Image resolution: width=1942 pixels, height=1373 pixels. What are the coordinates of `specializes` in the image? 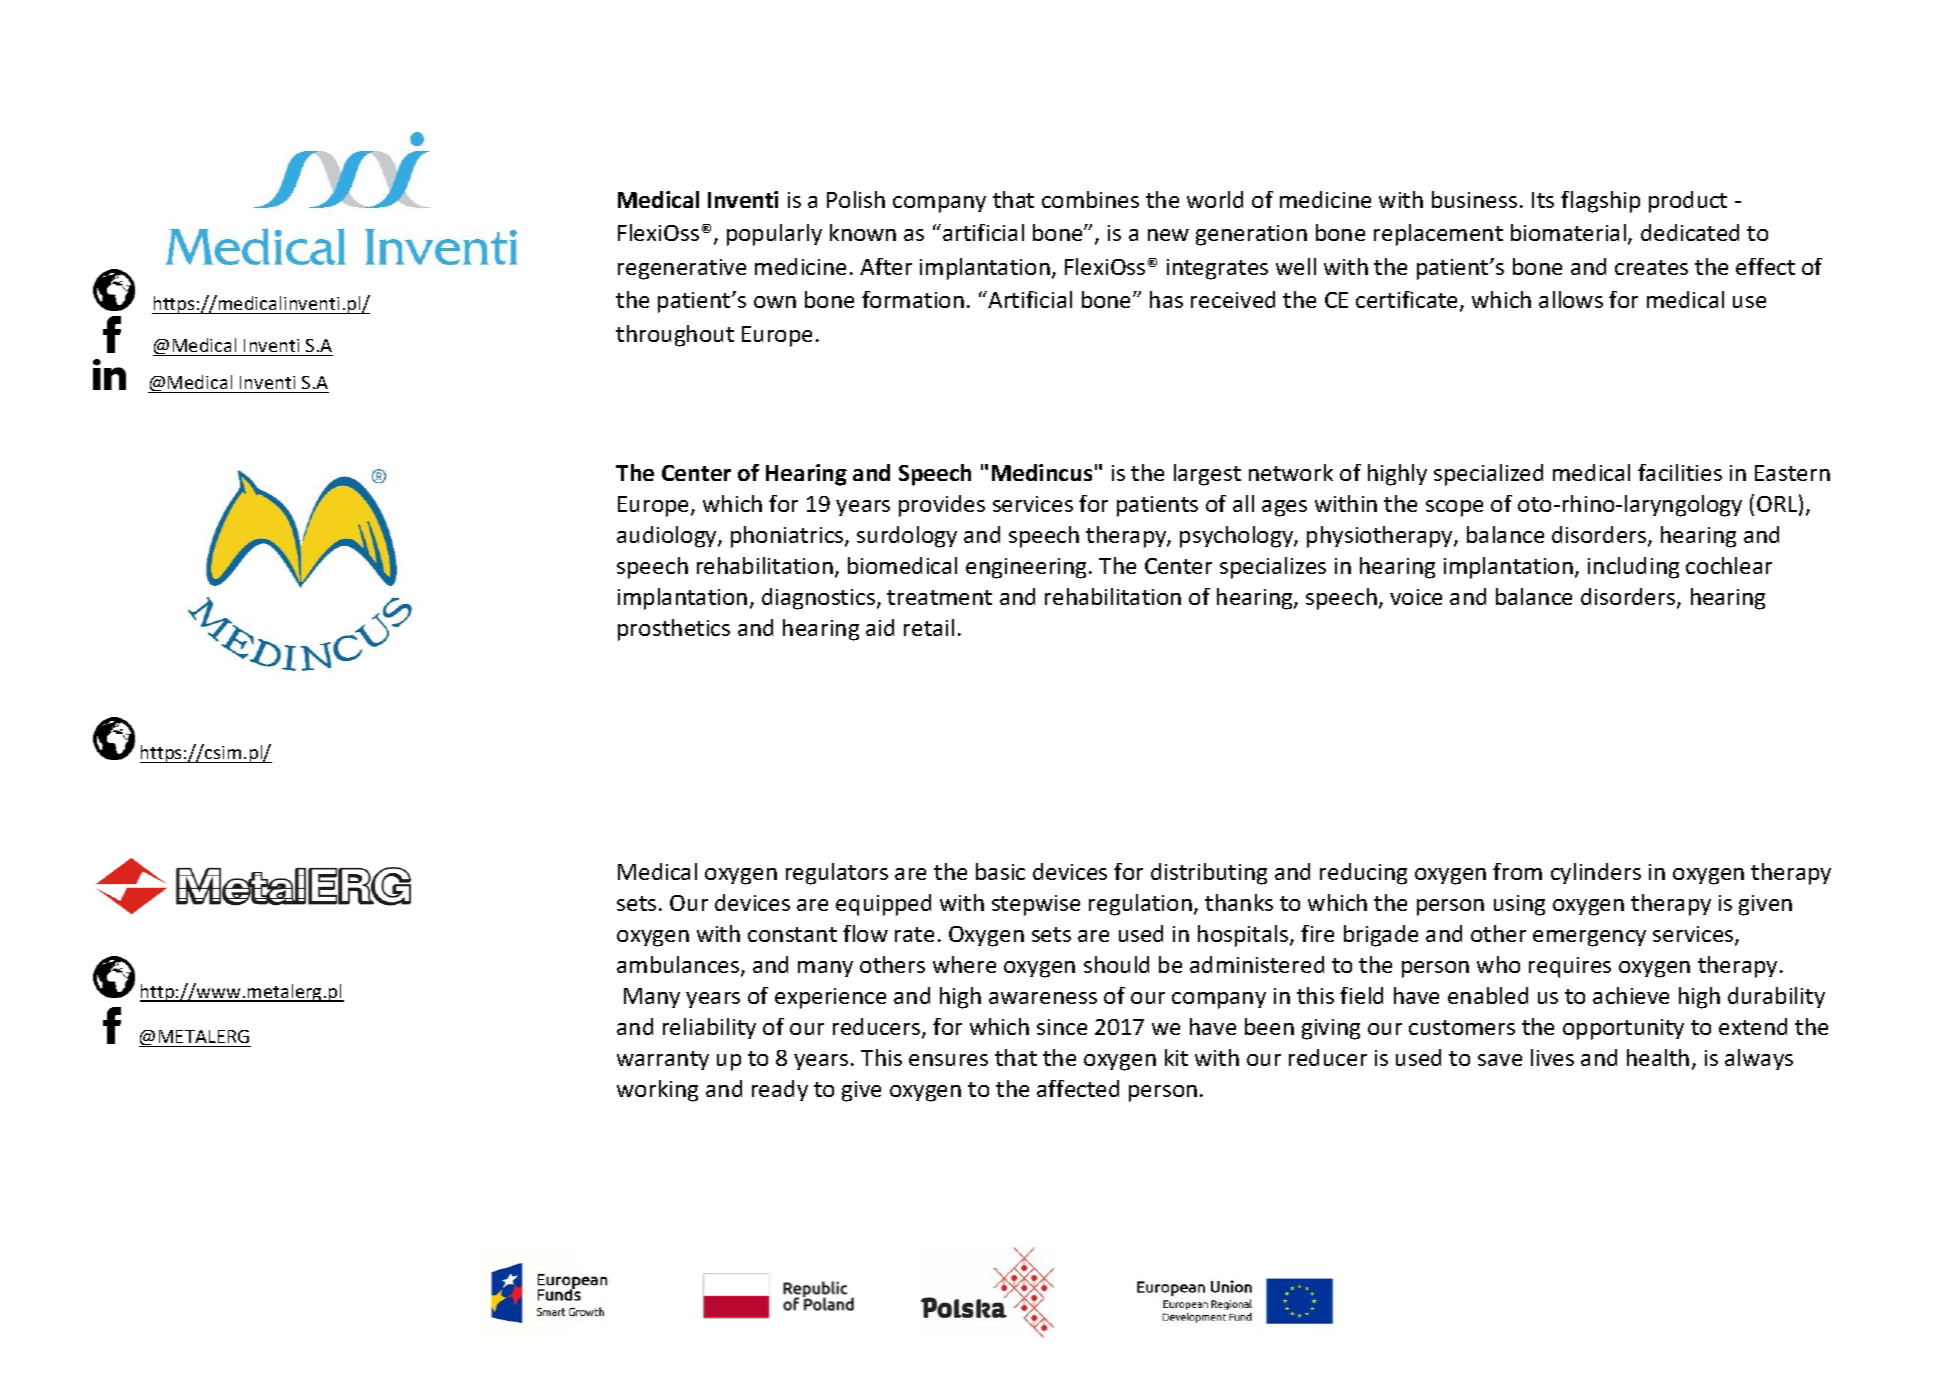 It's located at (1273, 568).
